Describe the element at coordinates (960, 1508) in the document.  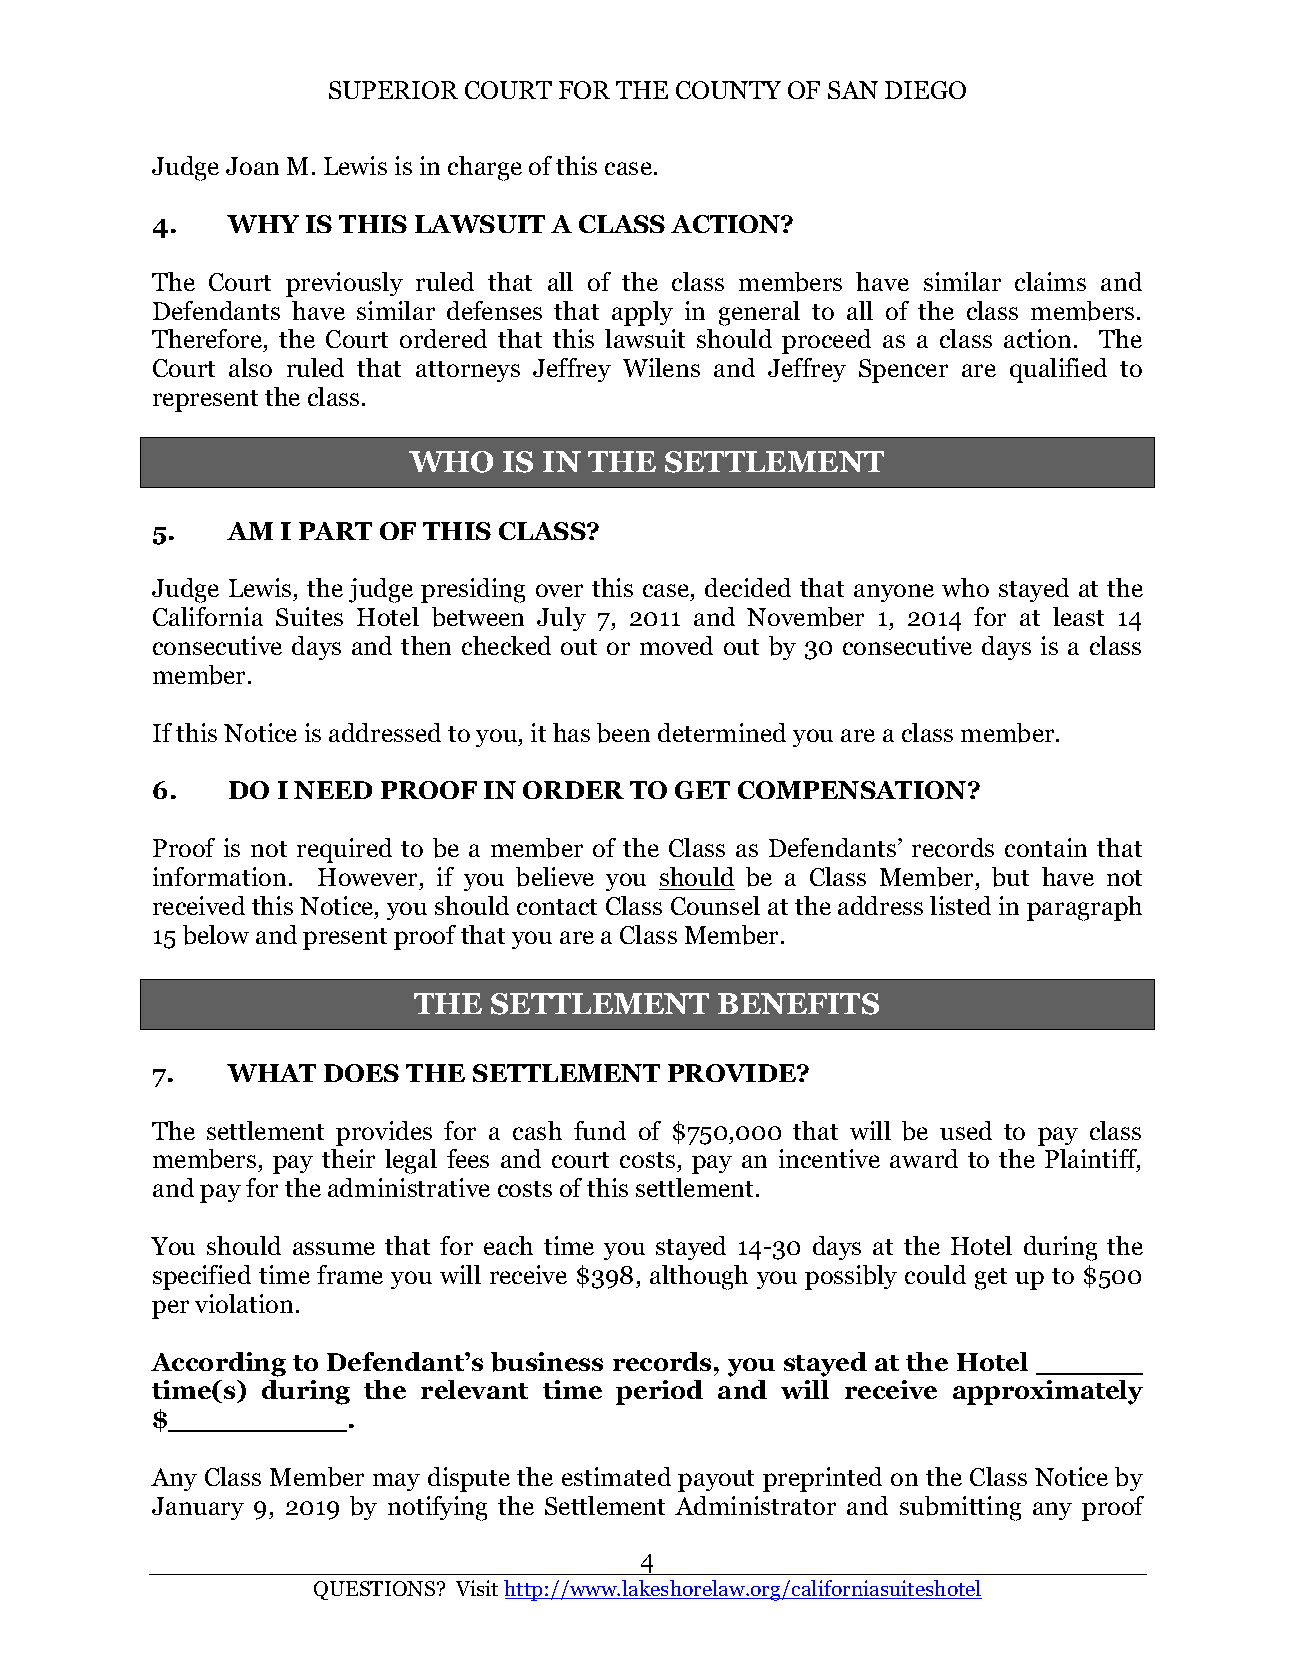
I see `submitting` at that location.
